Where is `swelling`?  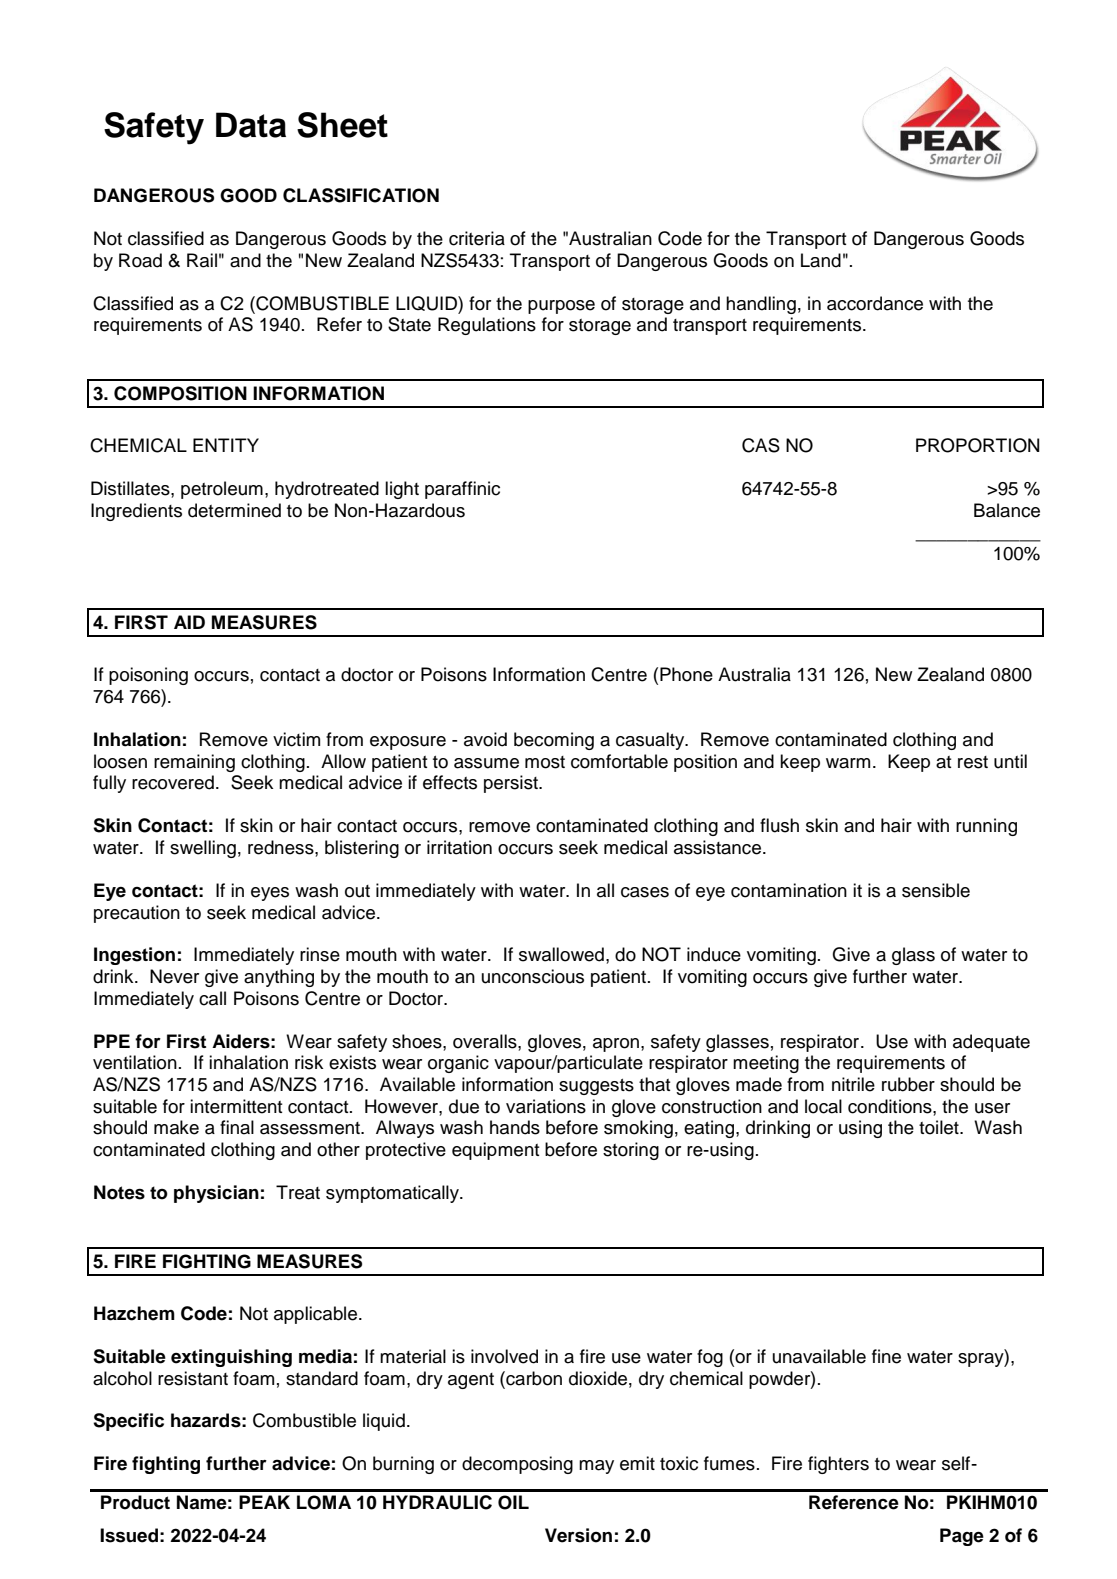 swelling is located at coordinates (203, 849).
